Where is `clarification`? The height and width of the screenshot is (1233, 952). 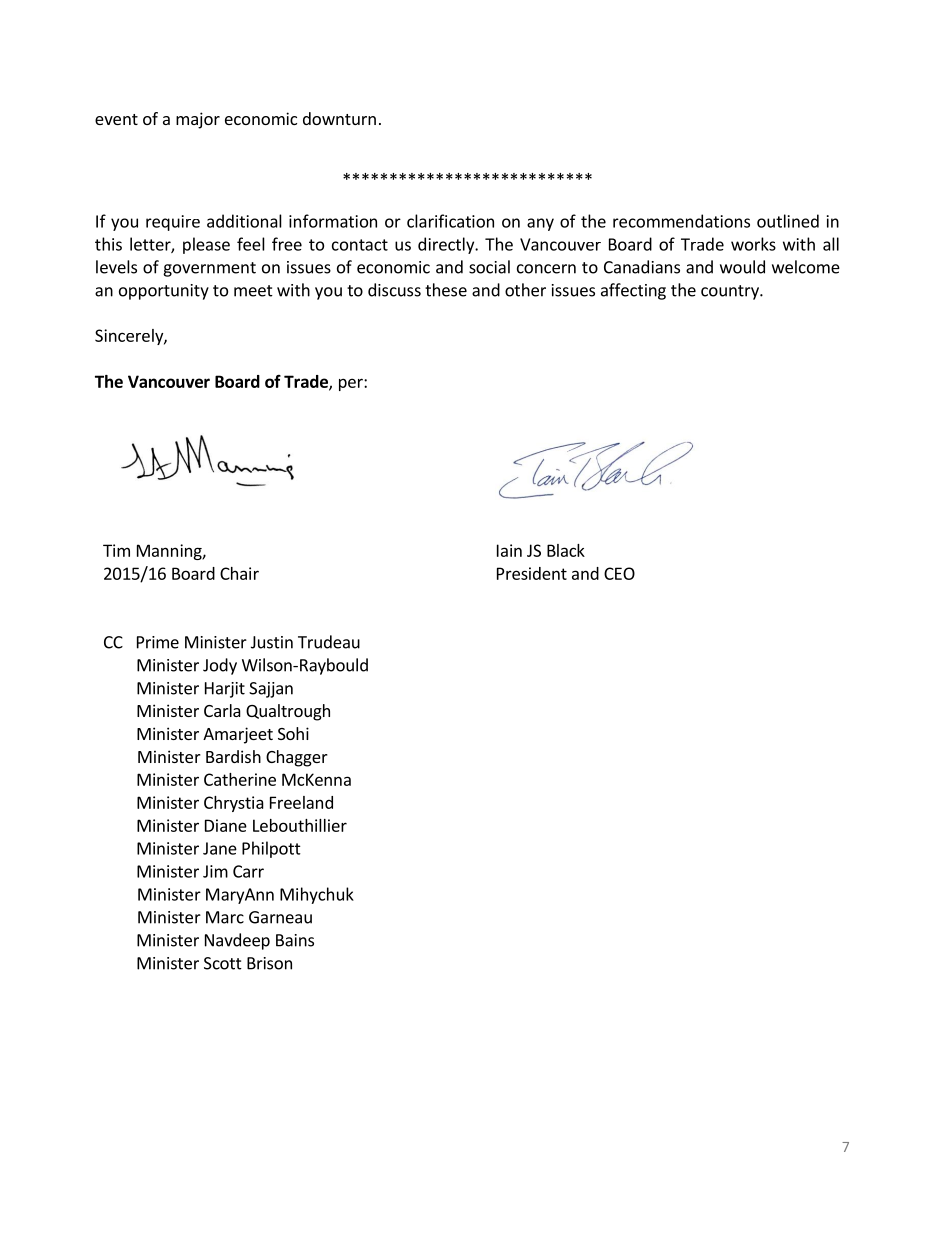
clarification is located at coordinates (450, 221).
